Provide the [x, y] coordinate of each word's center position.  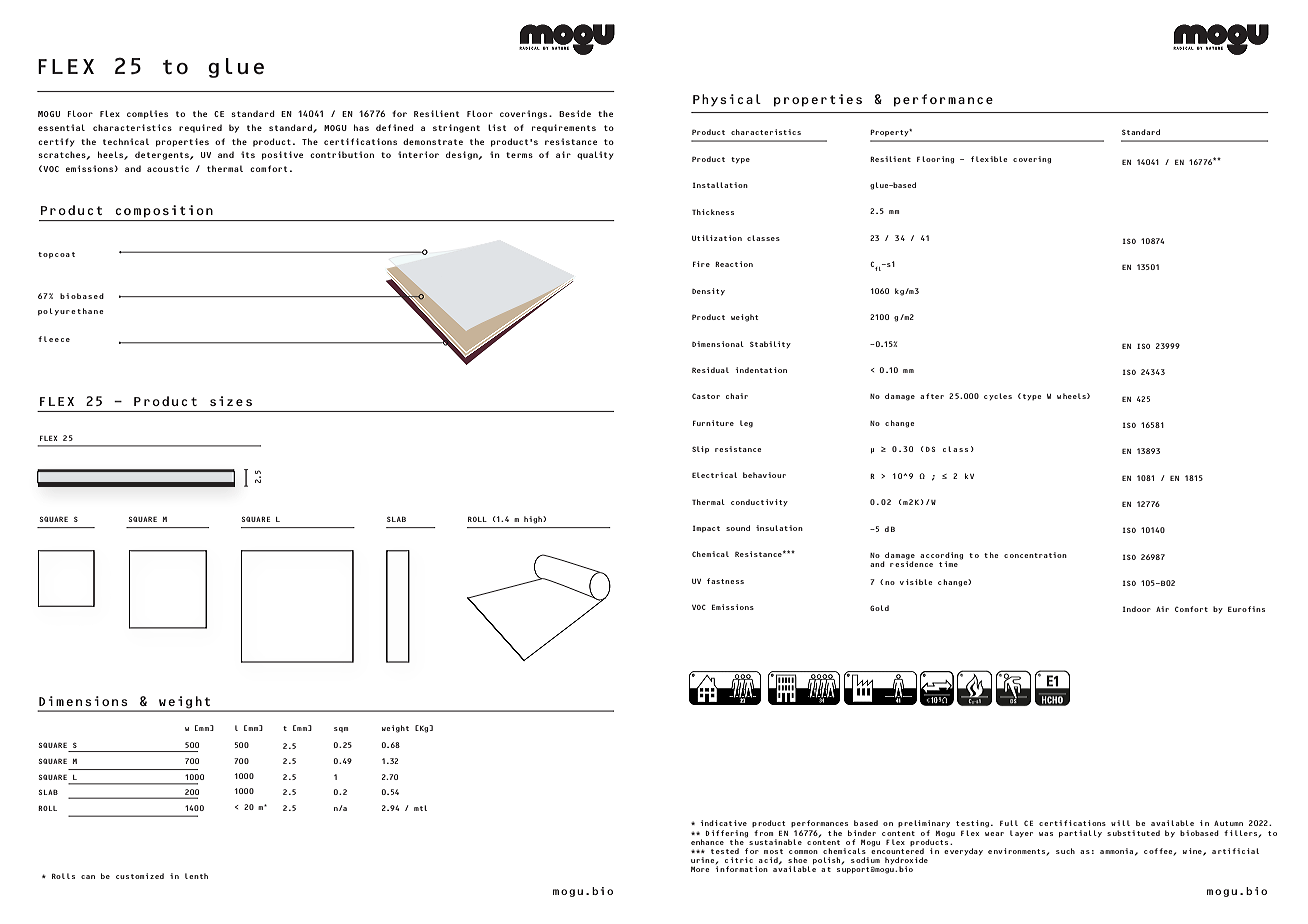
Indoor [1136, 609]
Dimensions [83, 701]
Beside [575, 113]
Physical [727, 100]
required [200, 128]
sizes [231, 401]
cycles [998, 396]
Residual [710, 370]
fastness [725, 581]
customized [140, 876]
